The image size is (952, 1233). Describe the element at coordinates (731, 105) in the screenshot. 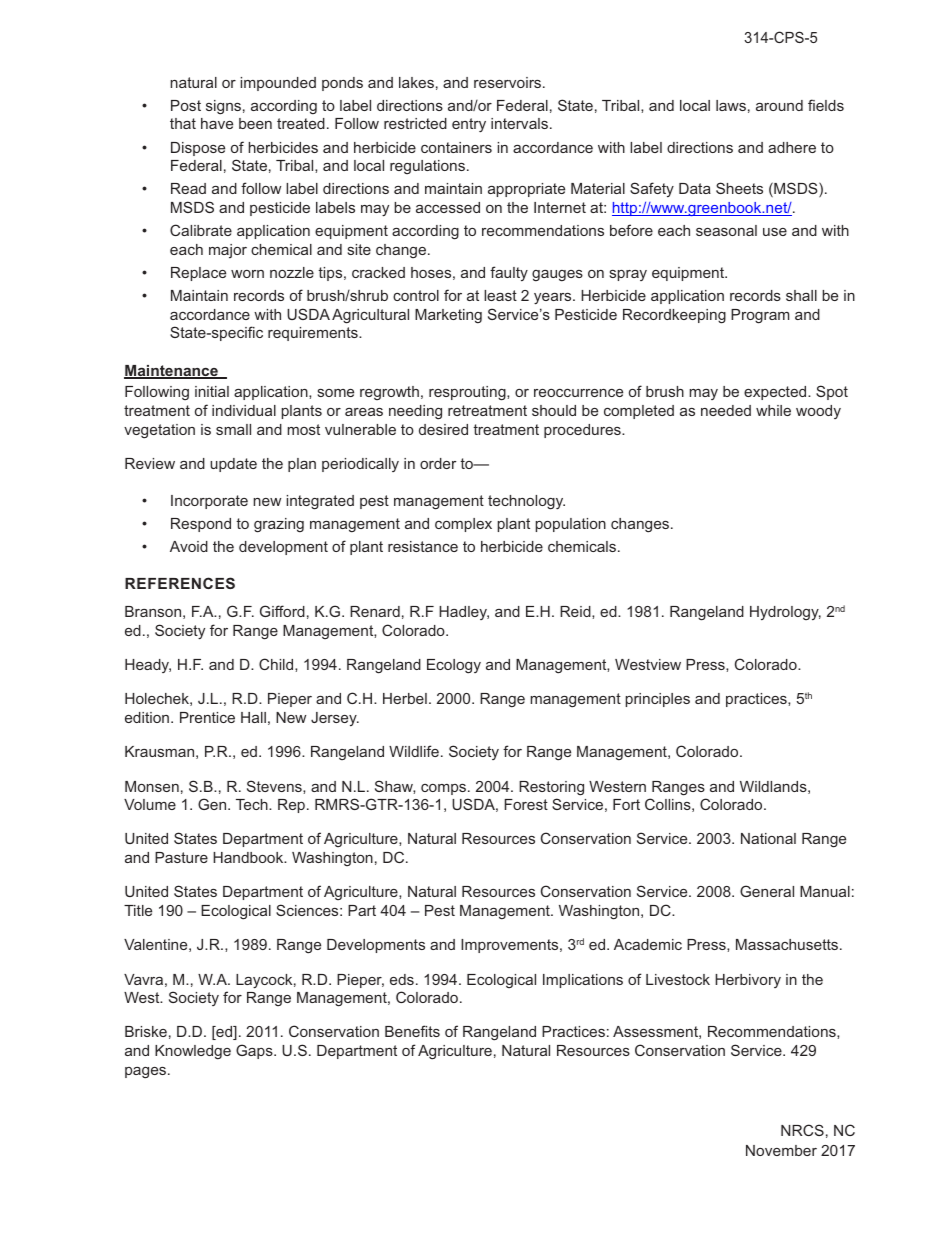

I see `laws` at that location.
